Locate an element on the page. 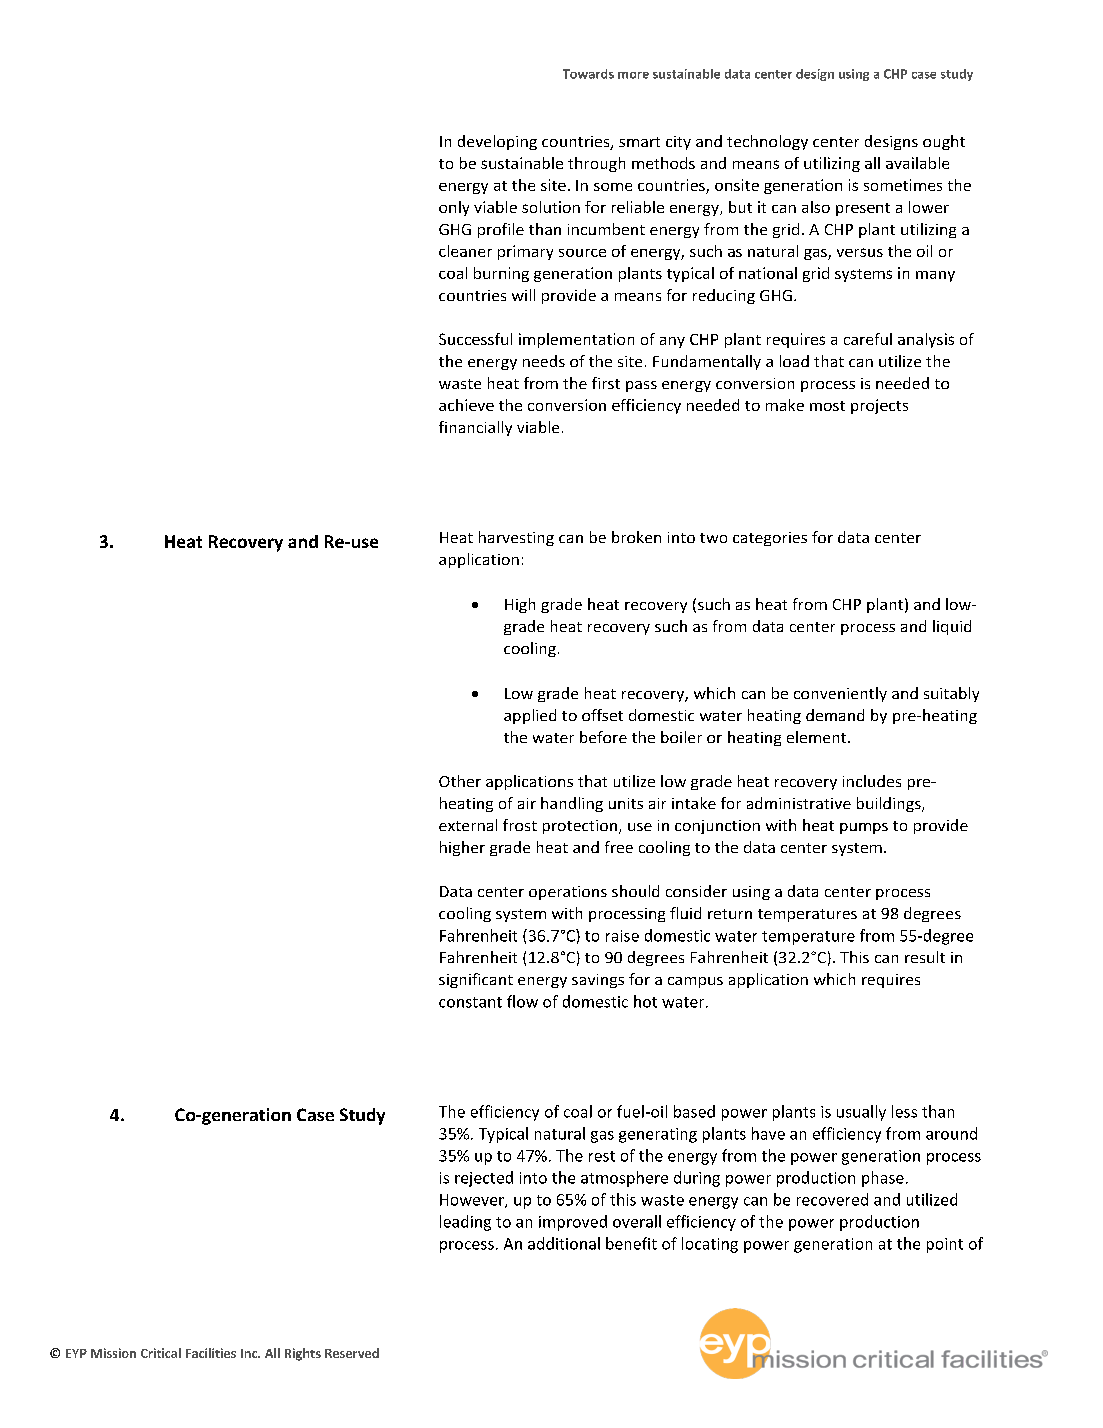  only is located at coordinates (454, 208).
